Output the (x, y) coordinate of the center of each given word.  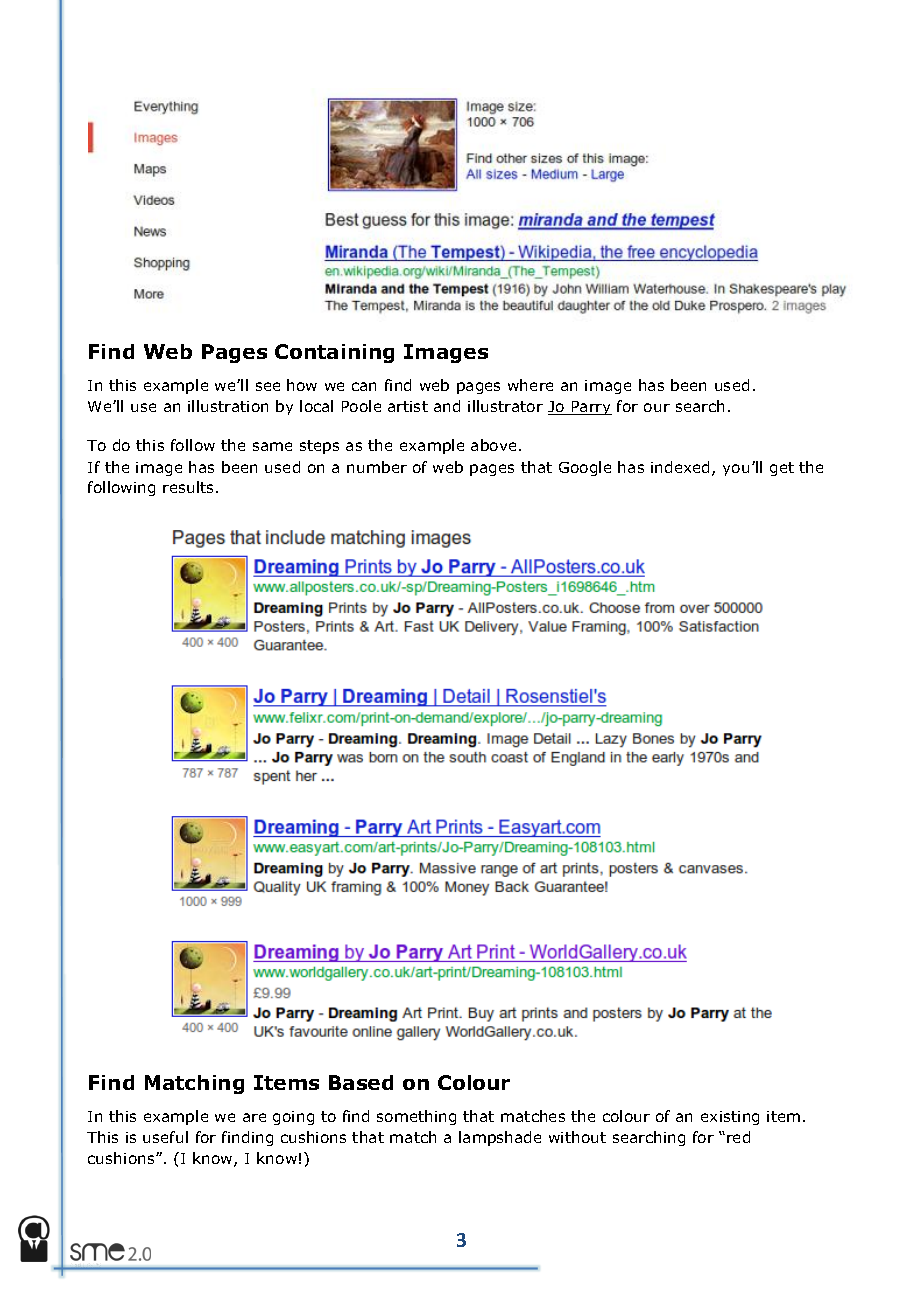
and (447, 406)
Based (361, 1082)
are (254, 1117)
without (577, 1137)
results (190, 487)
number (377, 467)
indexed (680, 467)
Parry (590, 408)
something (416, 1117)
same (272, 446)
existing (730, 1118)
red (738, 1137)
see (268, 386)
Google (585, 468)
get (782, 469)
